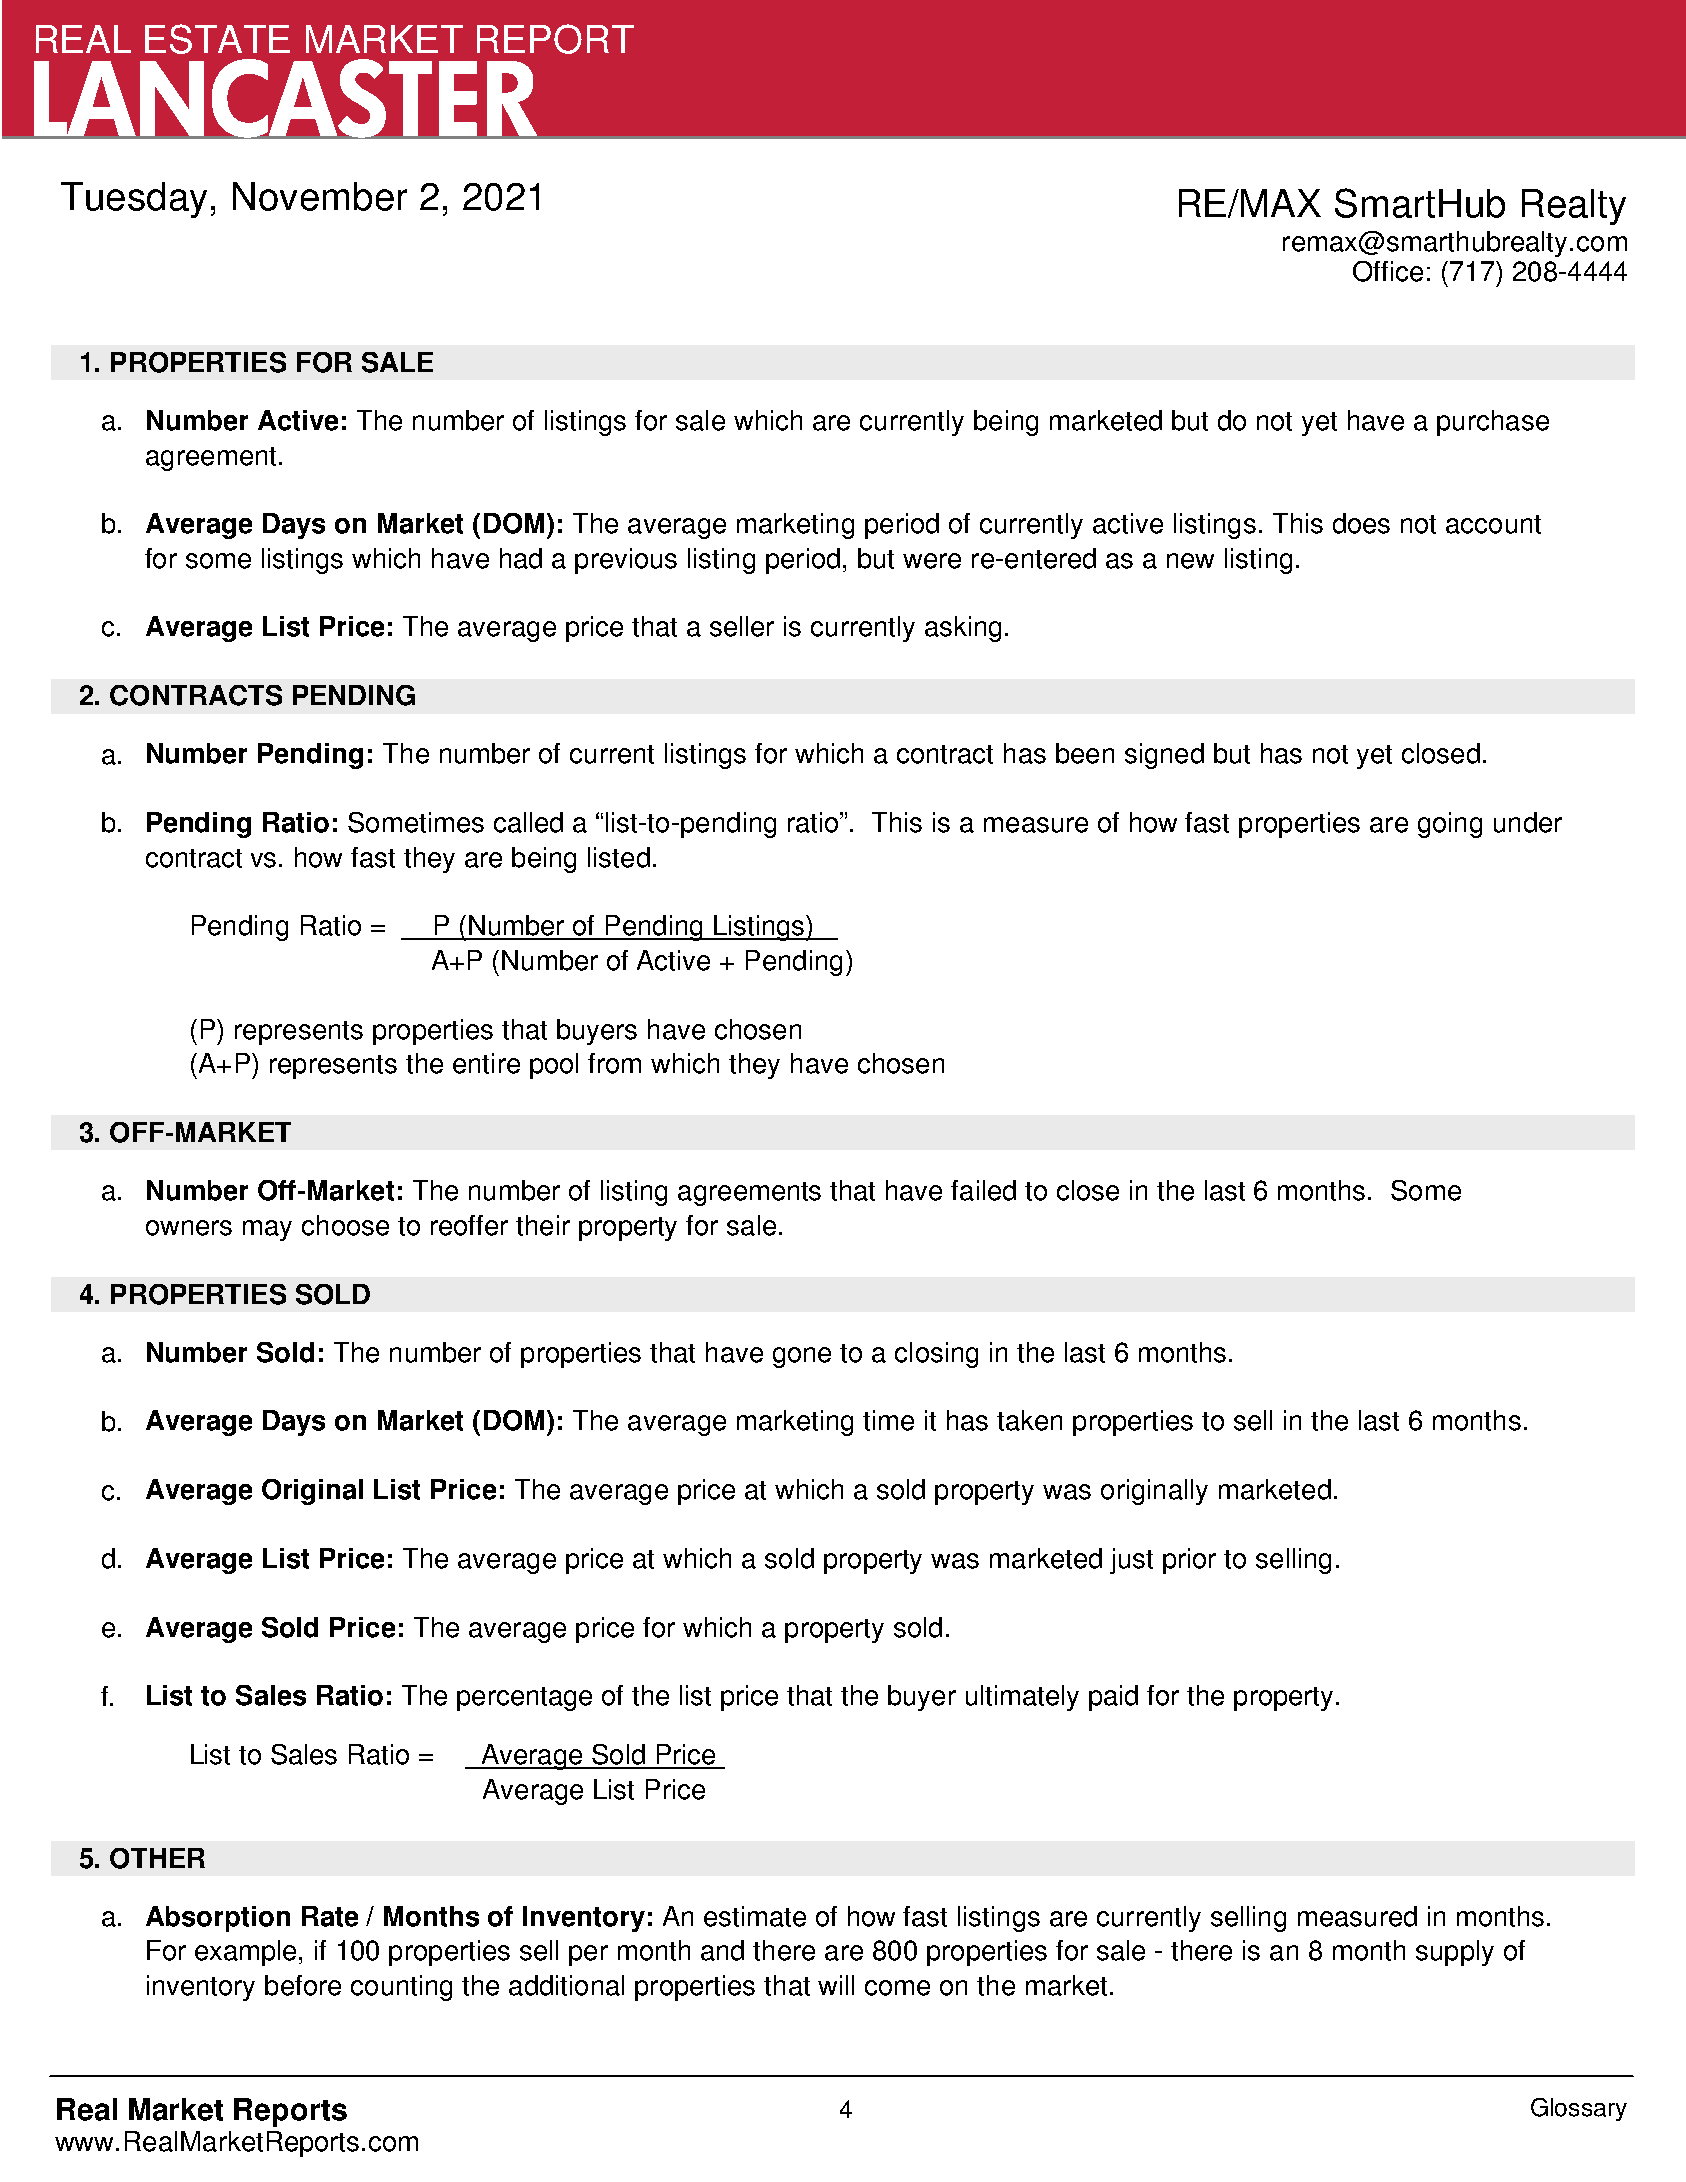 This screenshot has height=2182, width=1686. What do you see at coordinates (1450, 825) in the screenshot?
I see `going` at bounding box center [1450, 825].
